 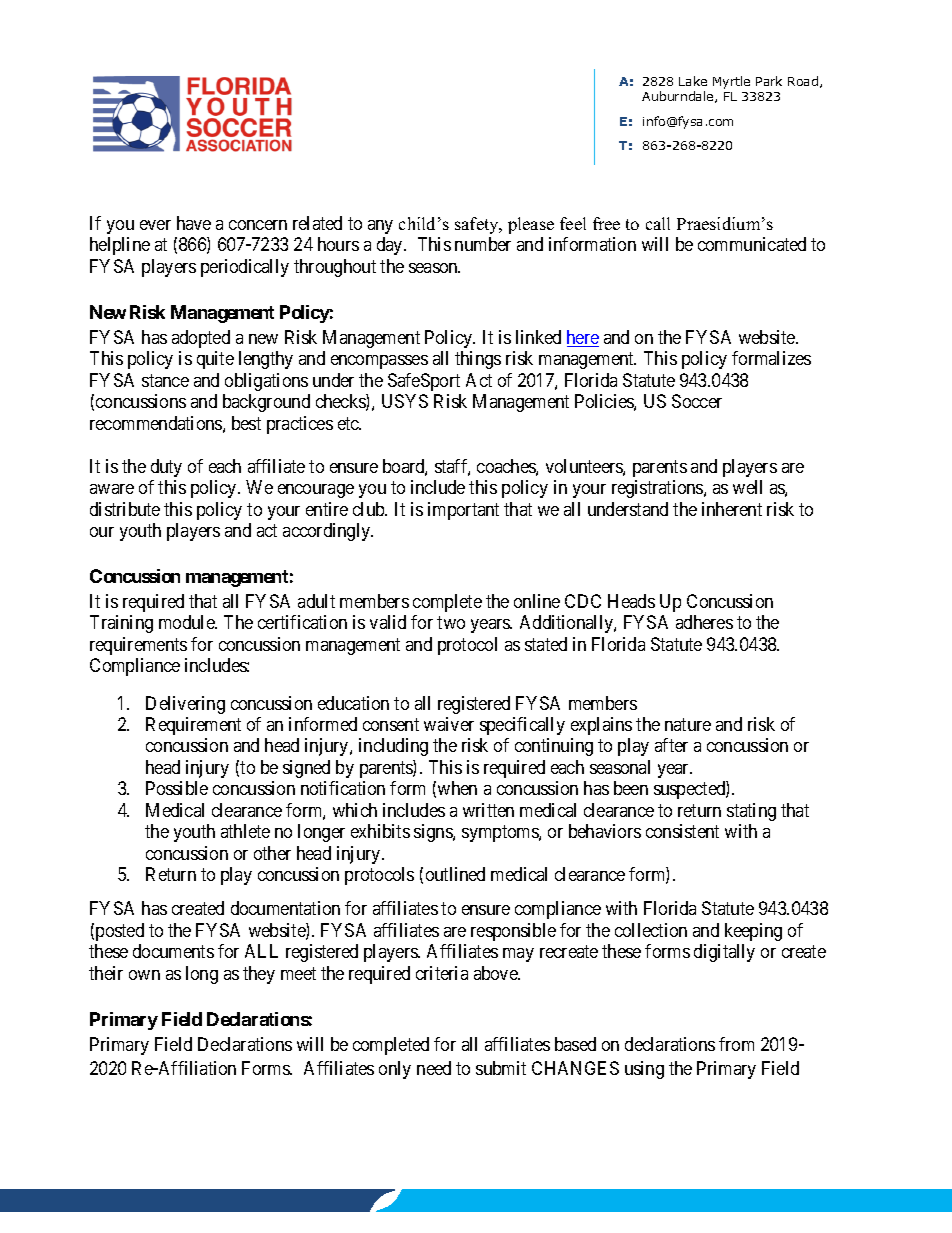 What do you see at coordinates (144, 975) in the document?
I see `own` at bounding box center [144, 975].
